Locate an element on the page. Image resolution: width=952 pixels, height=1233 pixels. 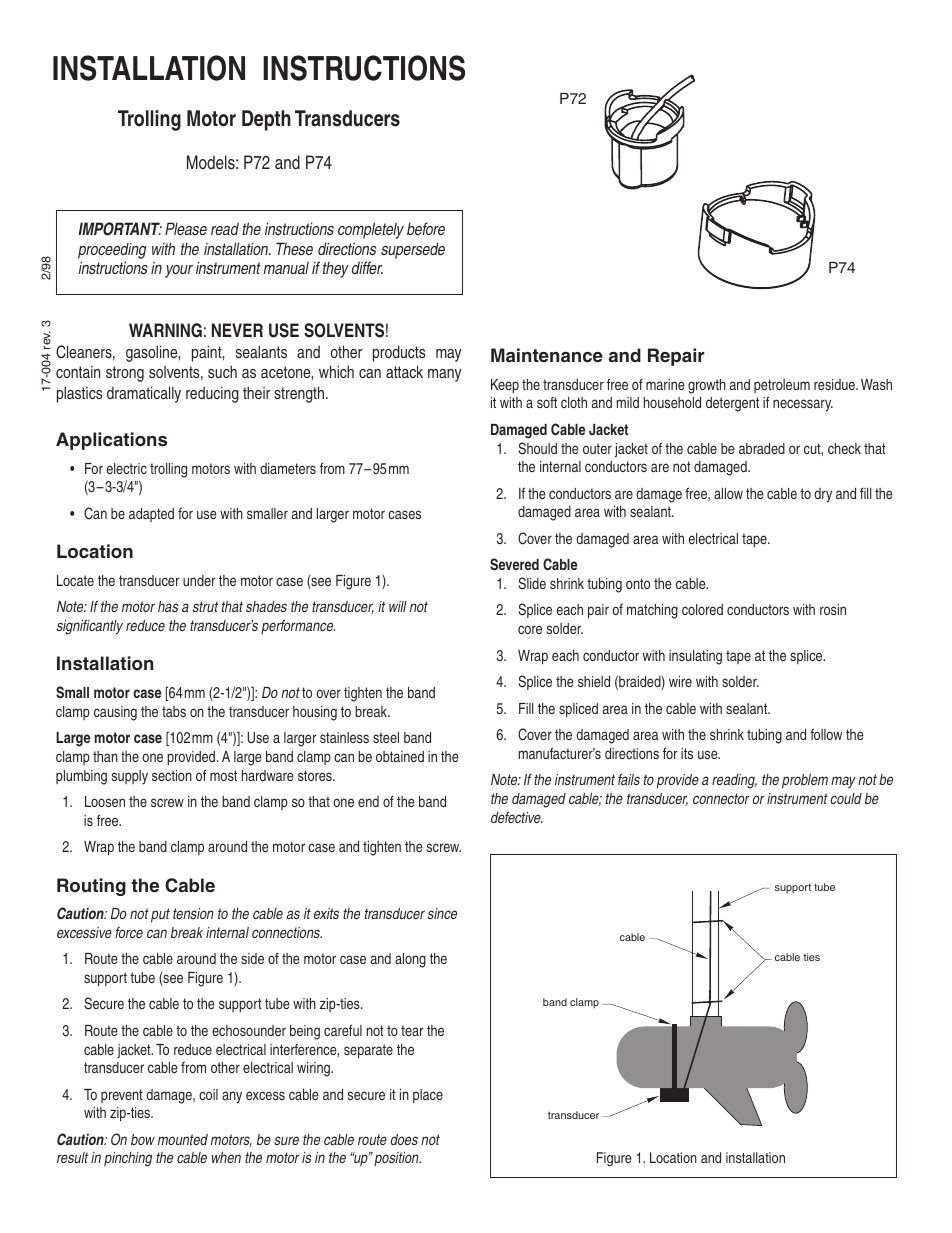
tabs is located at coordinates (174, 711).
